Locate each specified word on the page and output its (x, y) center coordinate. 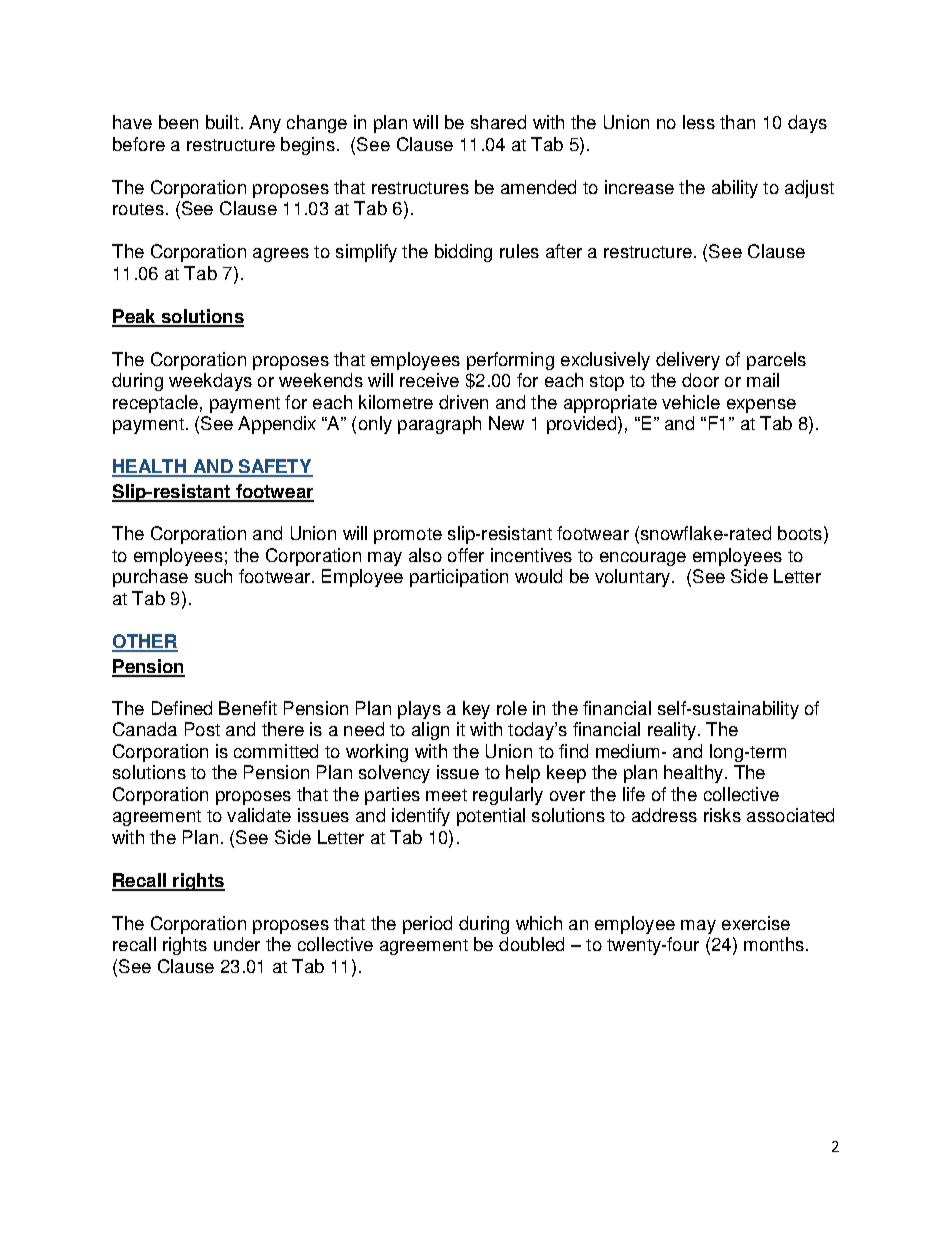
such (213, 576)
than (737, 122)
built (222, 122)
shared (498, 122)
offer (466, 555)
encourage (643, 559)
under (237, 944)
